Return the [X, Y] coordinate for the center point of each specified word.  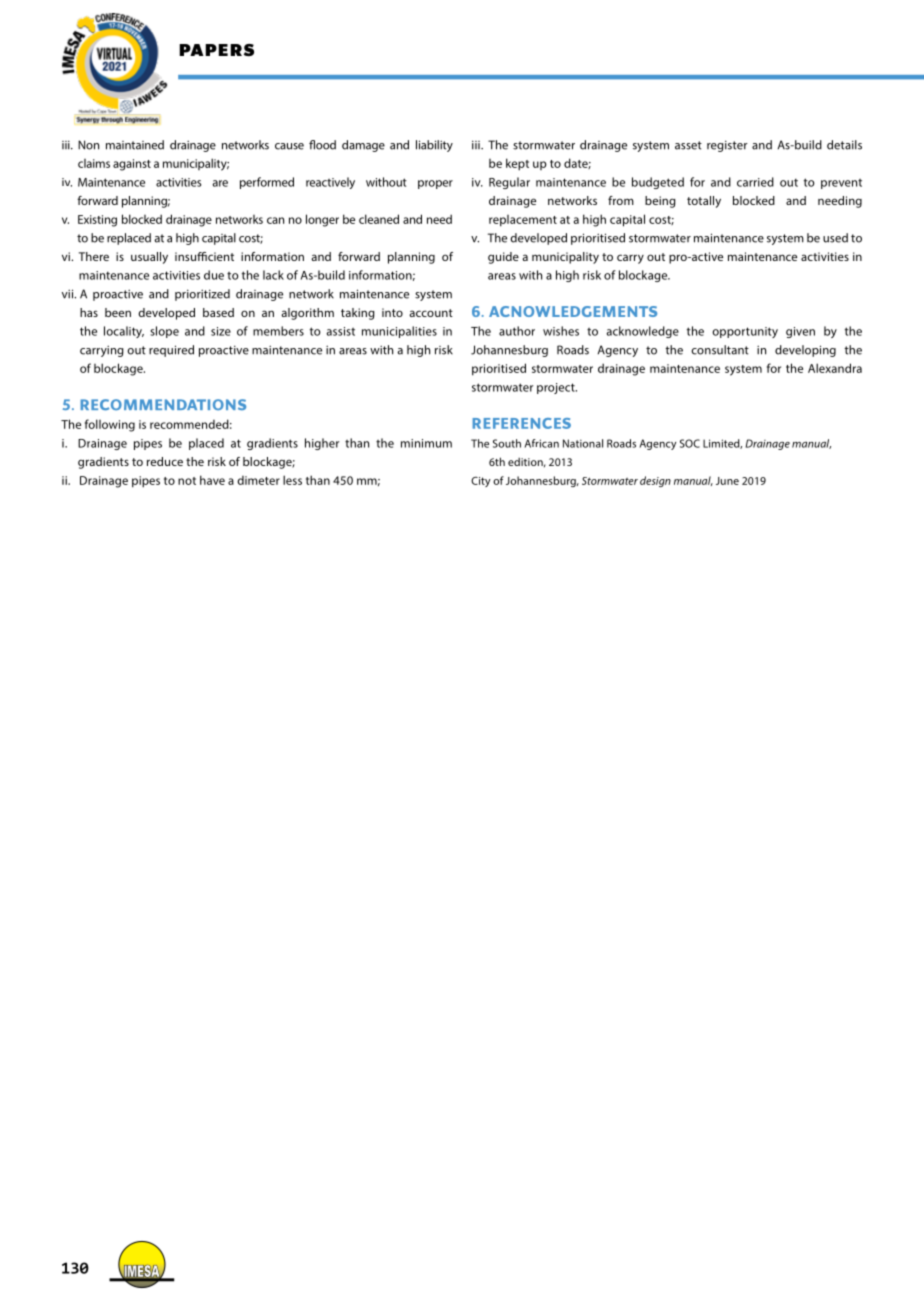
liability [434, 146]
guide [503, 258]
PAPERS [216, 50]
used [835, 238]
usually [149, 258]
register [727, 146]
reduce [165, 461]
